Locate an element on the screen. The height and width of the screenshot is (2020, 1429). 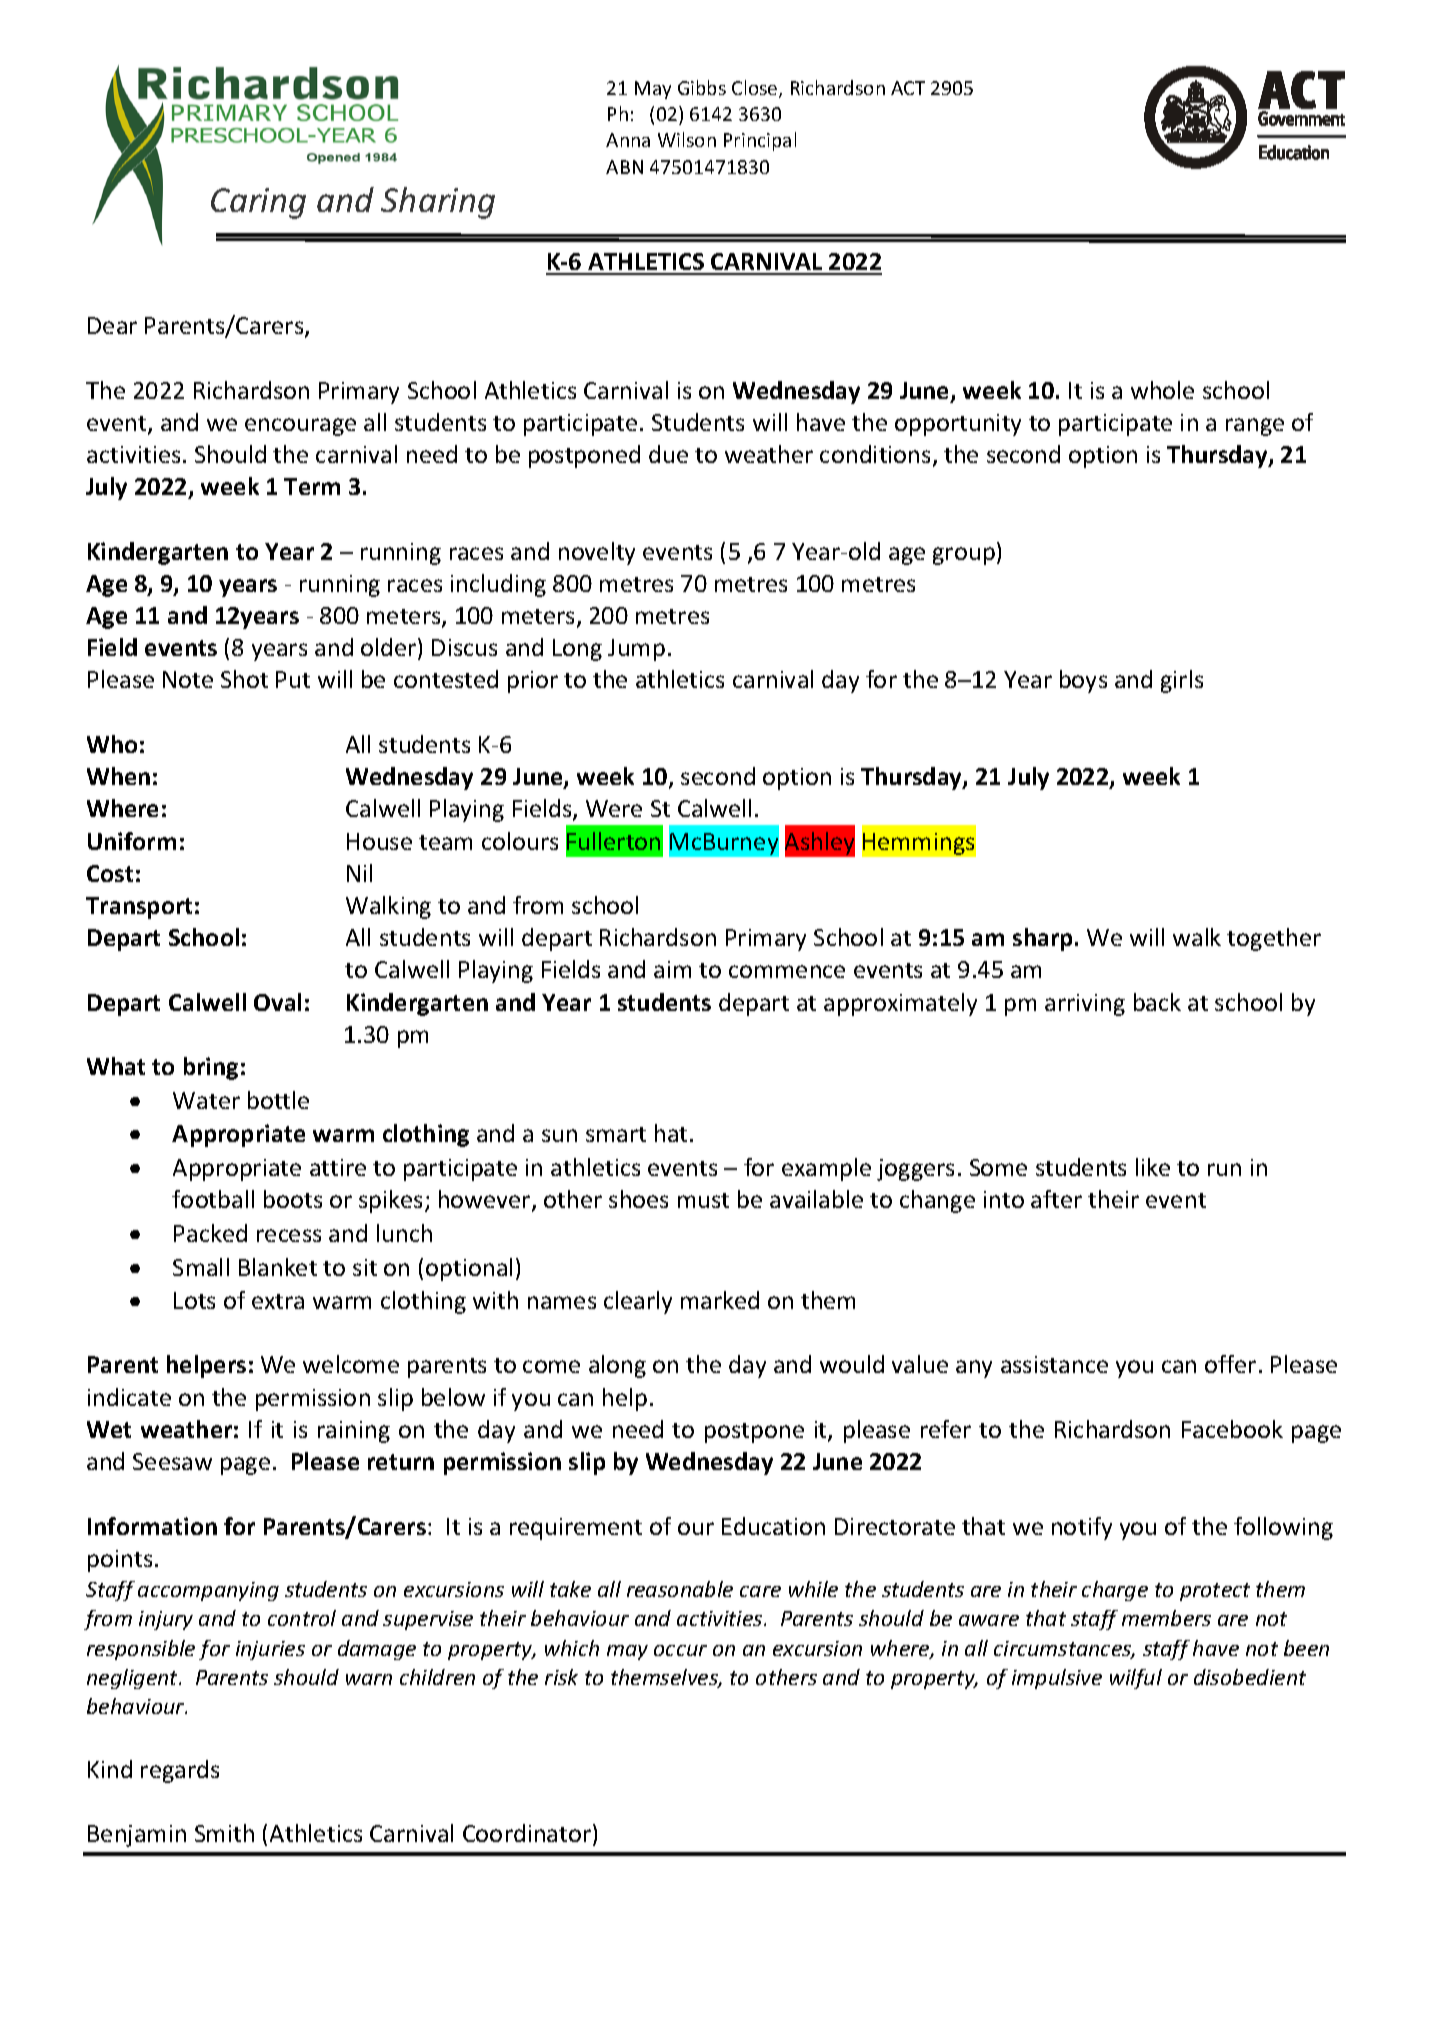
girls is located at coordinates (1182, 681).
